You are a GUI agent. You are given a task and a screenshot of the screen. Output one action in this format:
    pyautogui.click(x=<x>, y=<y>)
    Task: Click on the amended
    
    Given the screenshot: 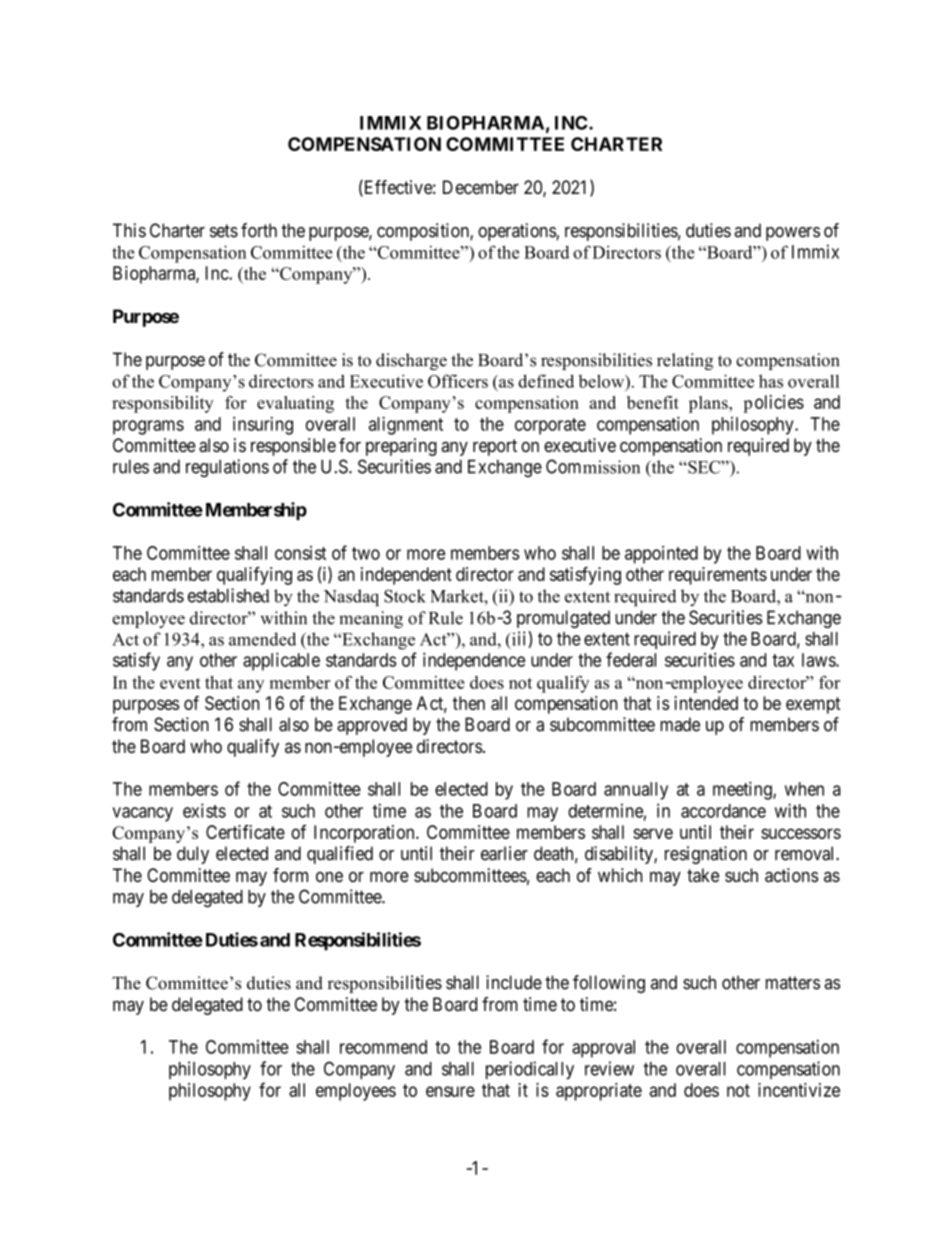 What is the action you would take?
    pyautogui.click(x=262, y=639)
